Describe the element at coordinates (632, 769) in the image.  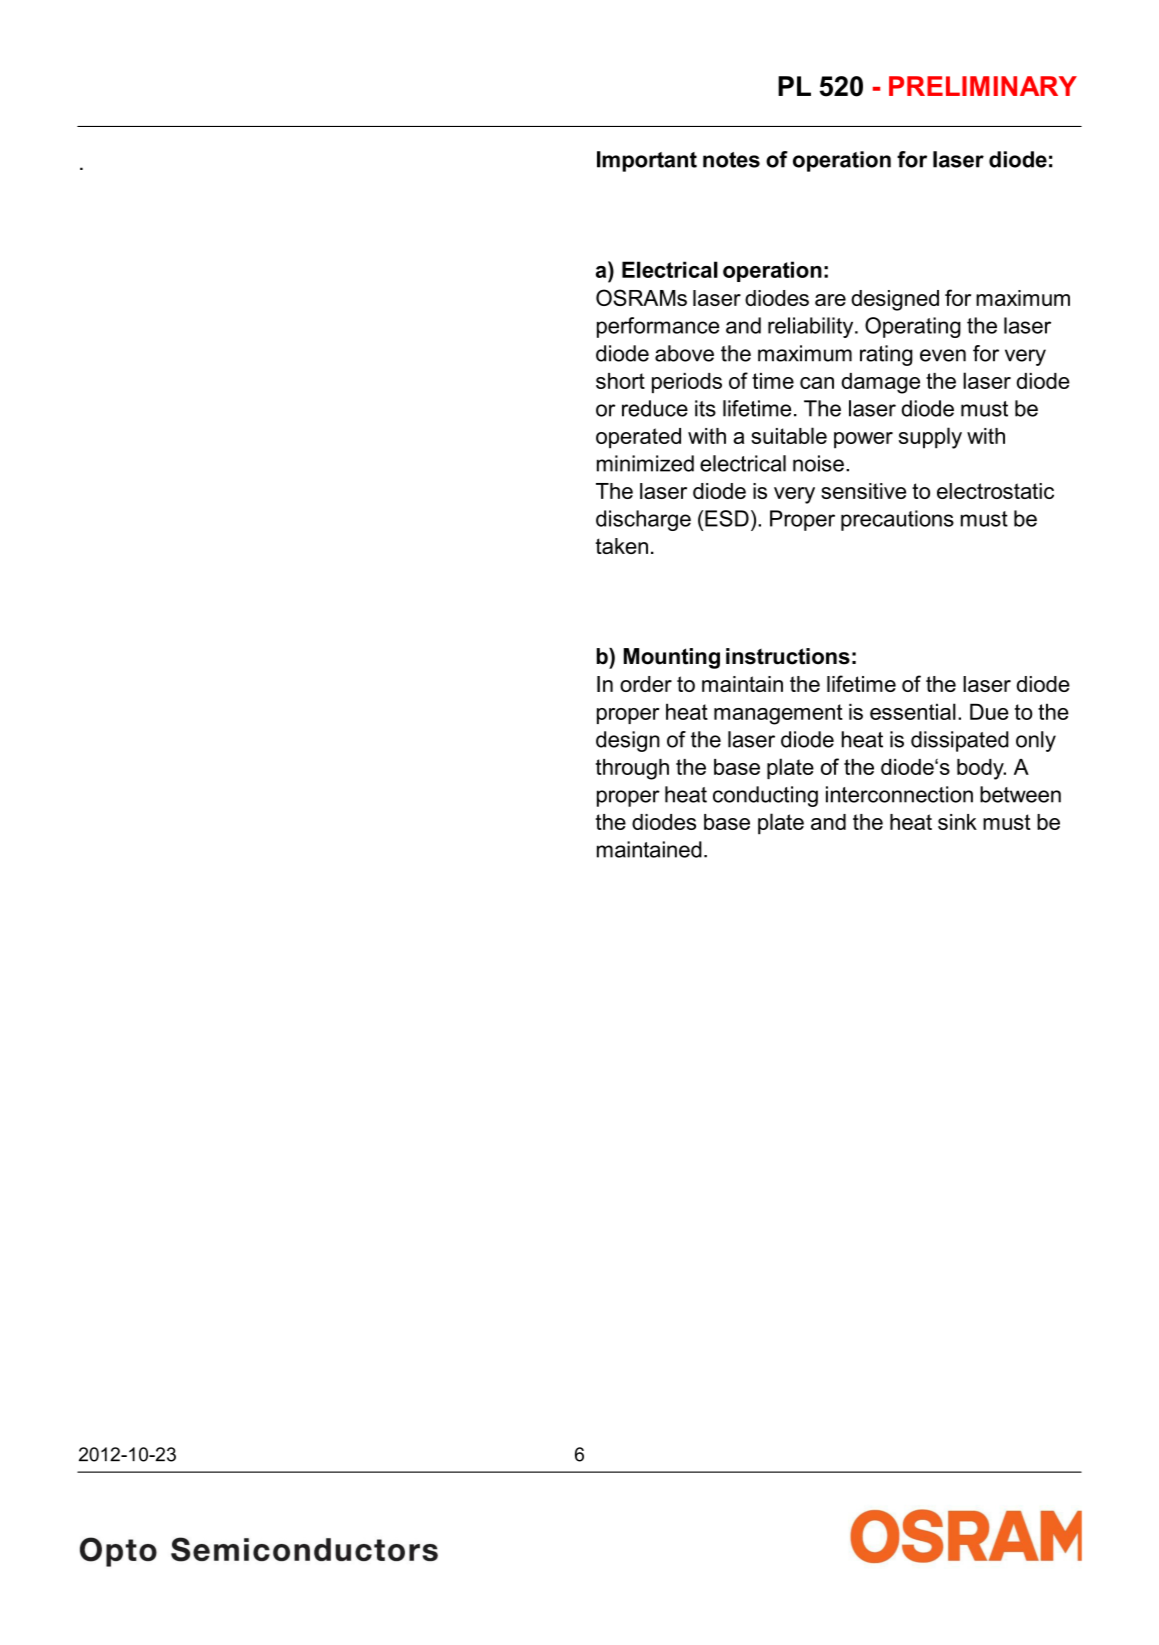
I see `through` at that location.
